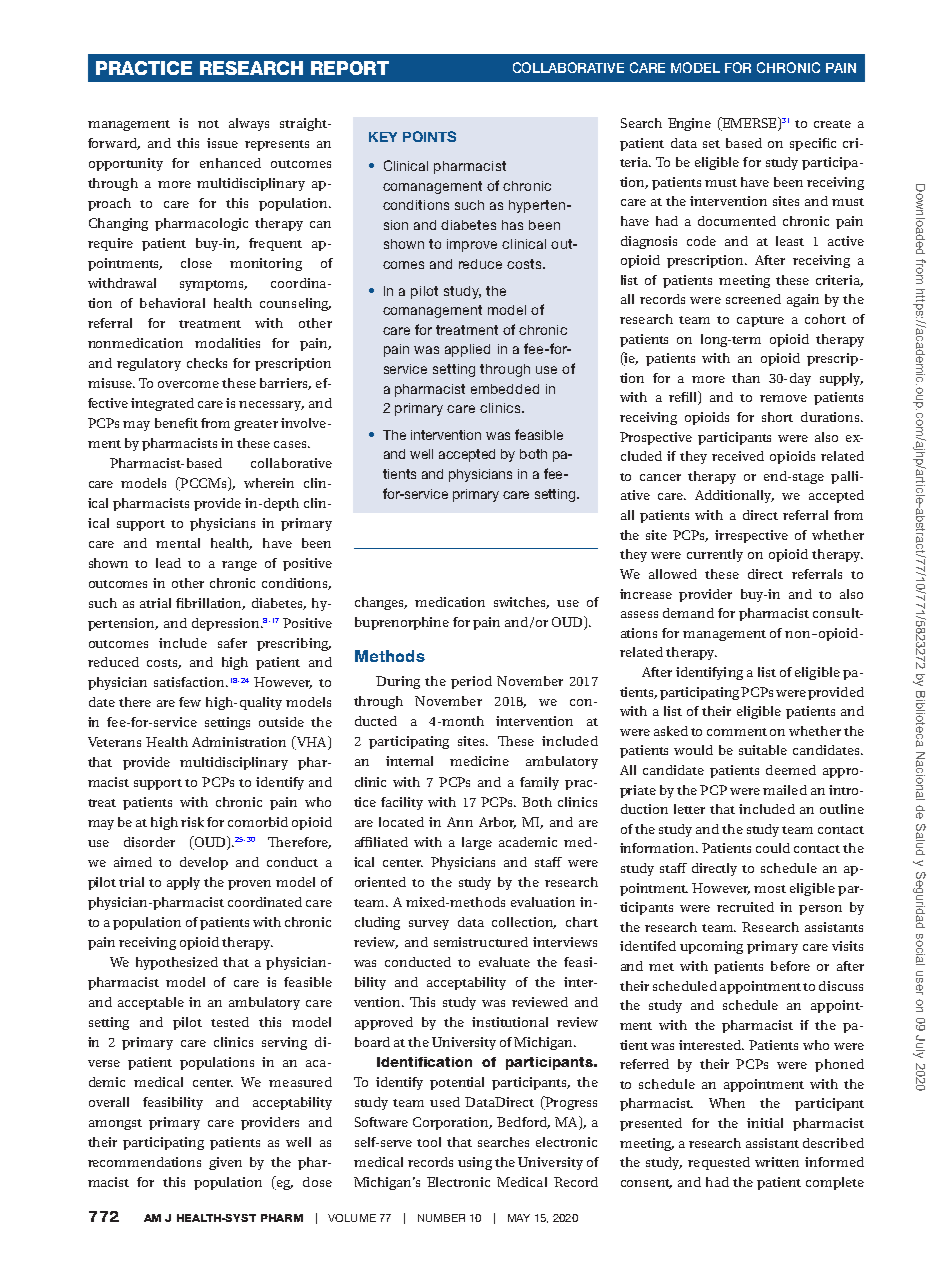 Image resolution: width=952 pixels, height=1275 pixels. I want to click on risk, so click(192, 822).
